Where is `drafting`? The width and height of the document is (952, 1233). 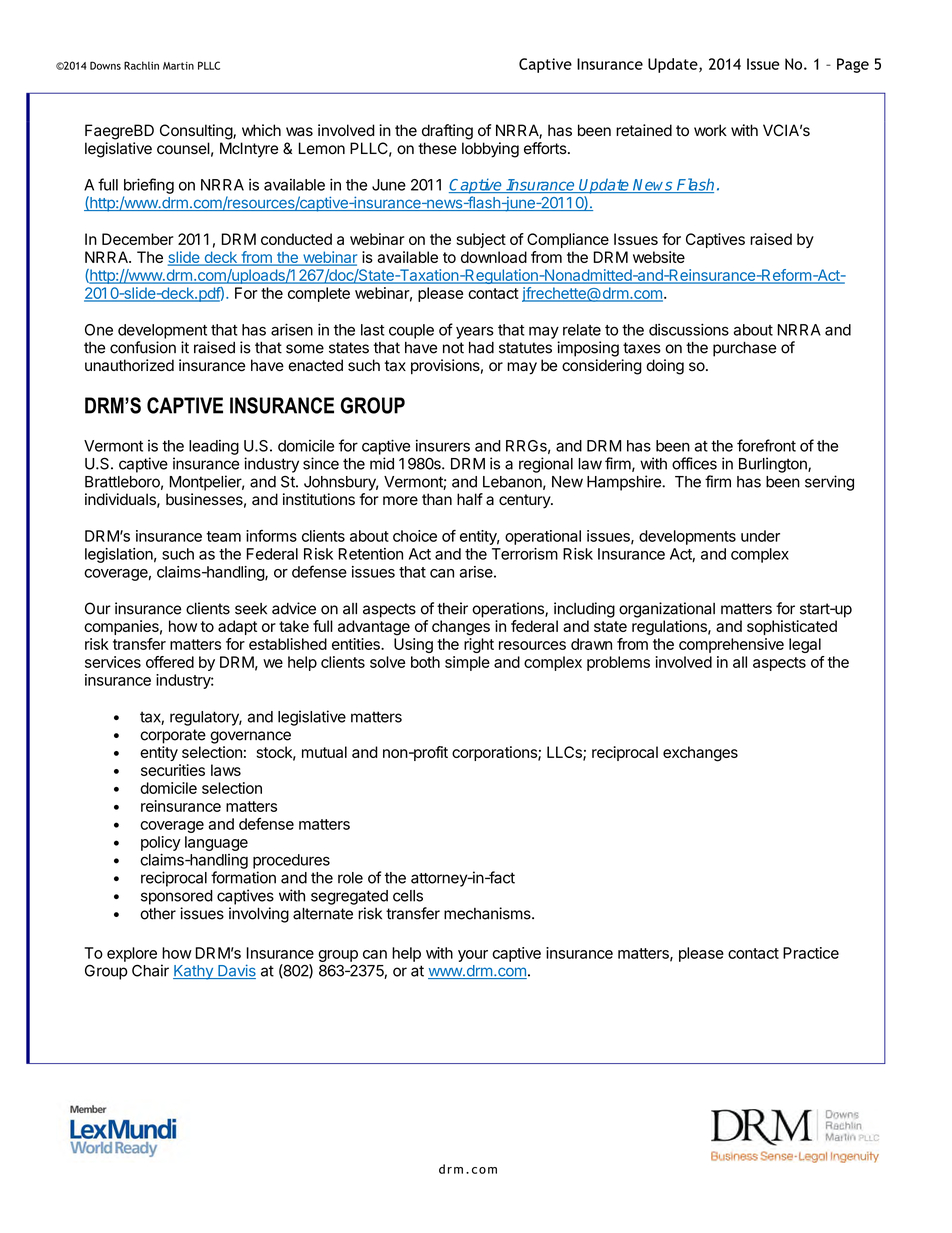 drafting is located at coordinates (447, 132).
